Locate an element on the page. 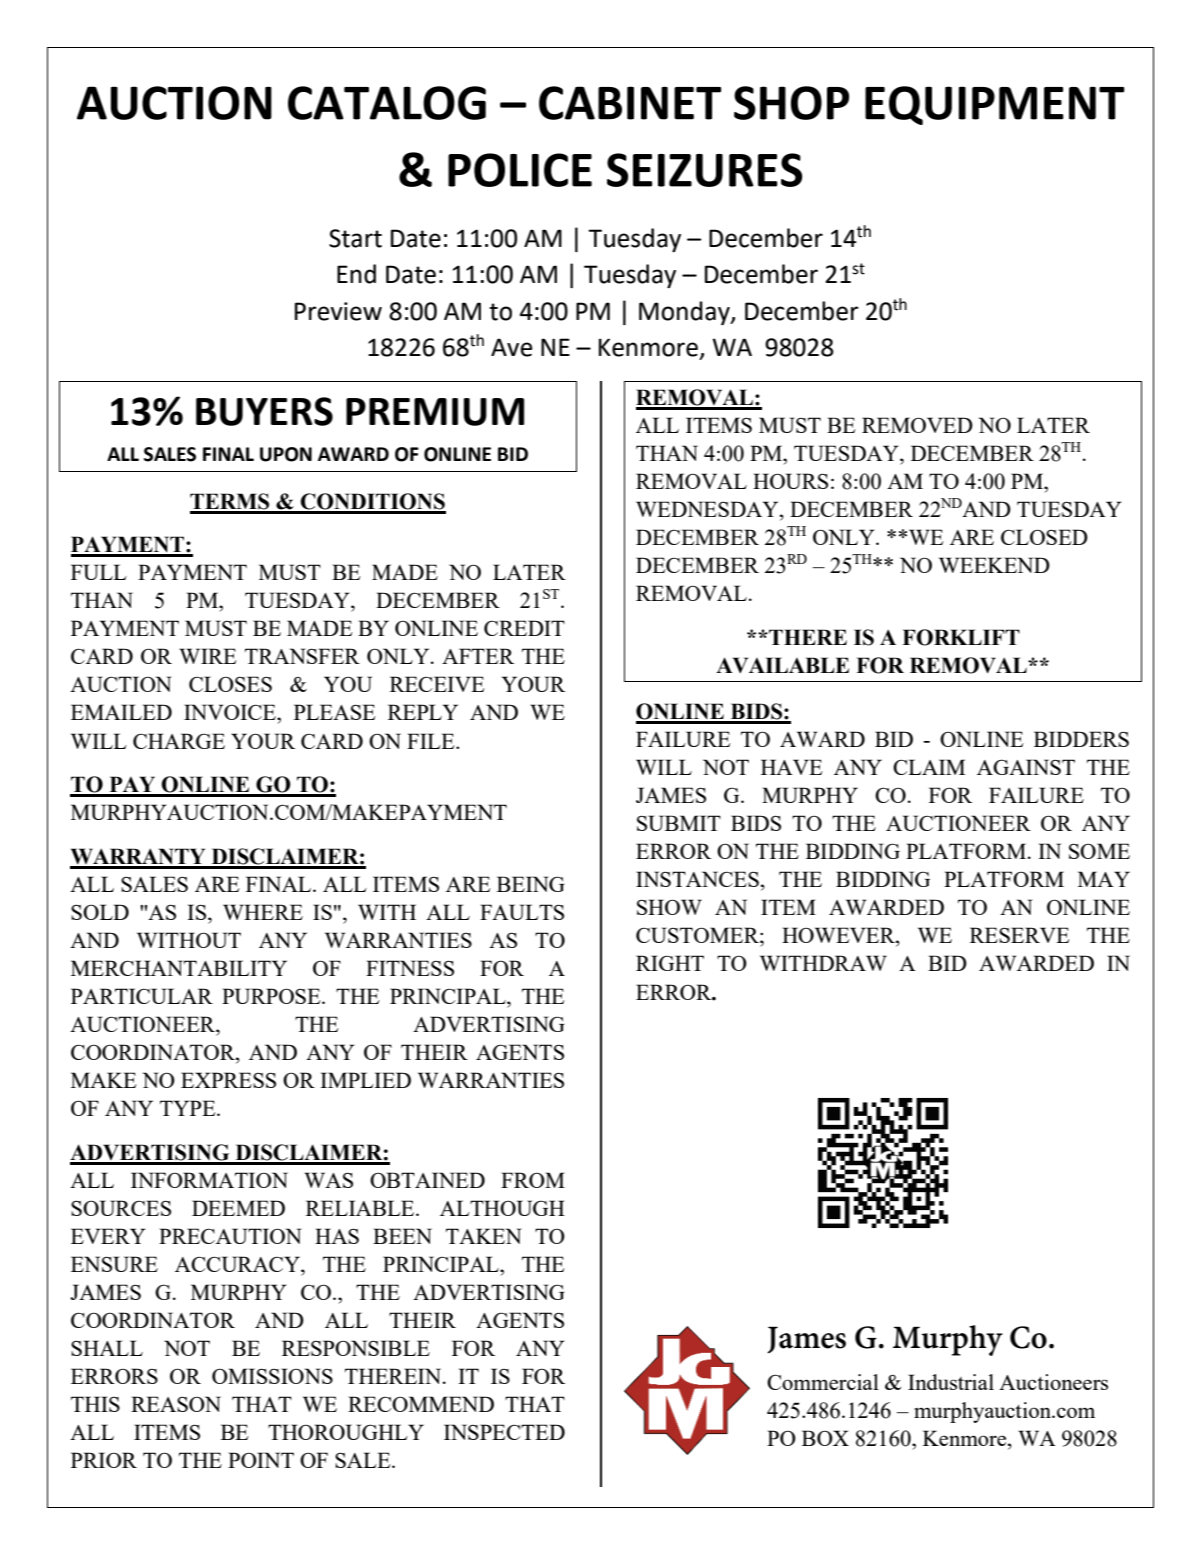 The height and width of the document is (1555, 1201). INSPECTED is located at coordinates (504, 1432).
